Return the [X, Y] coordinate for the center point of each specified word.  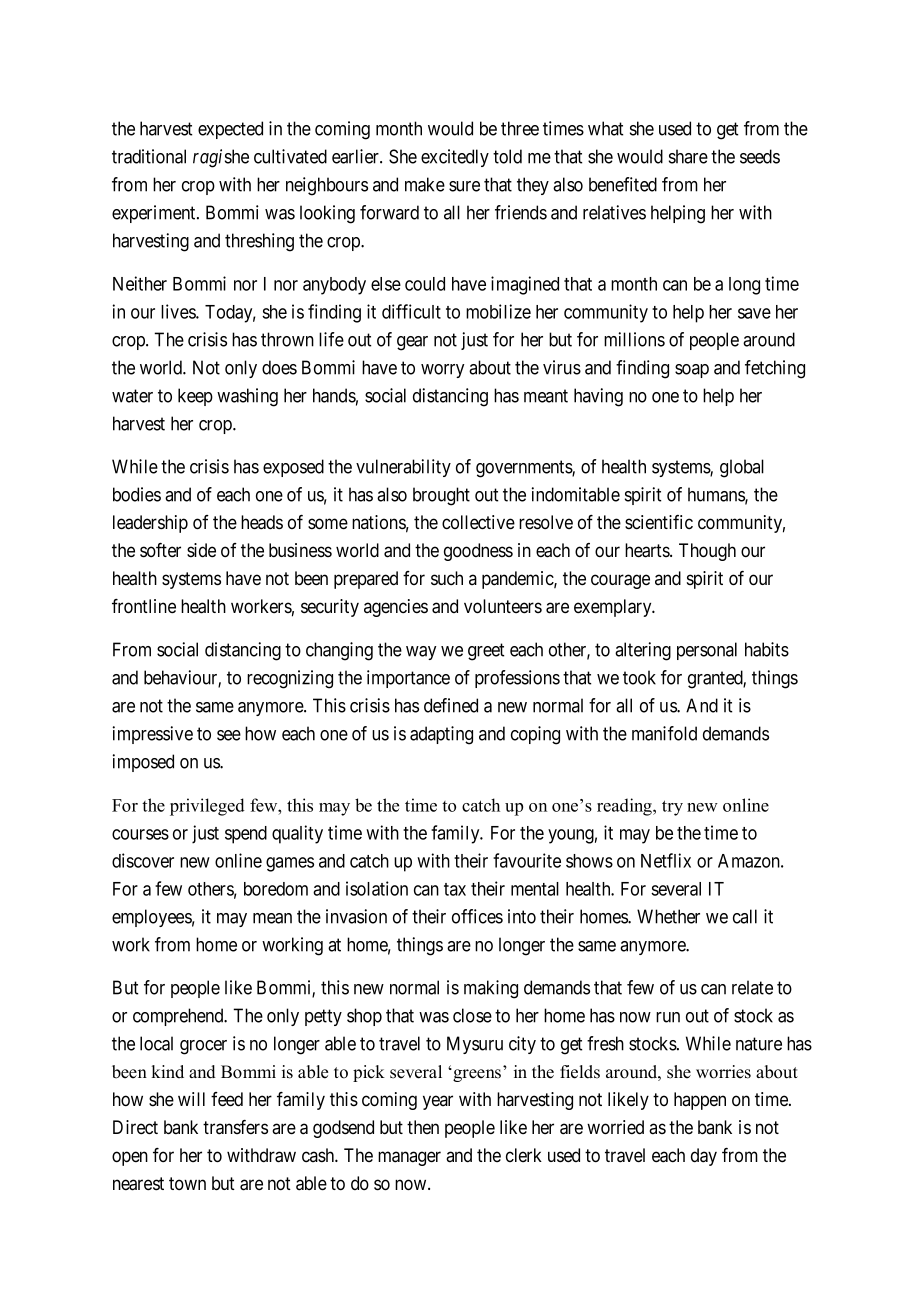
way [421, 653]
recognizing [290, 679]
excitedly [455, 158]
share [688, 156]
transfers [235, 1127]
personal [707, 651]
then [423, 1127]
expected [230, 130]
